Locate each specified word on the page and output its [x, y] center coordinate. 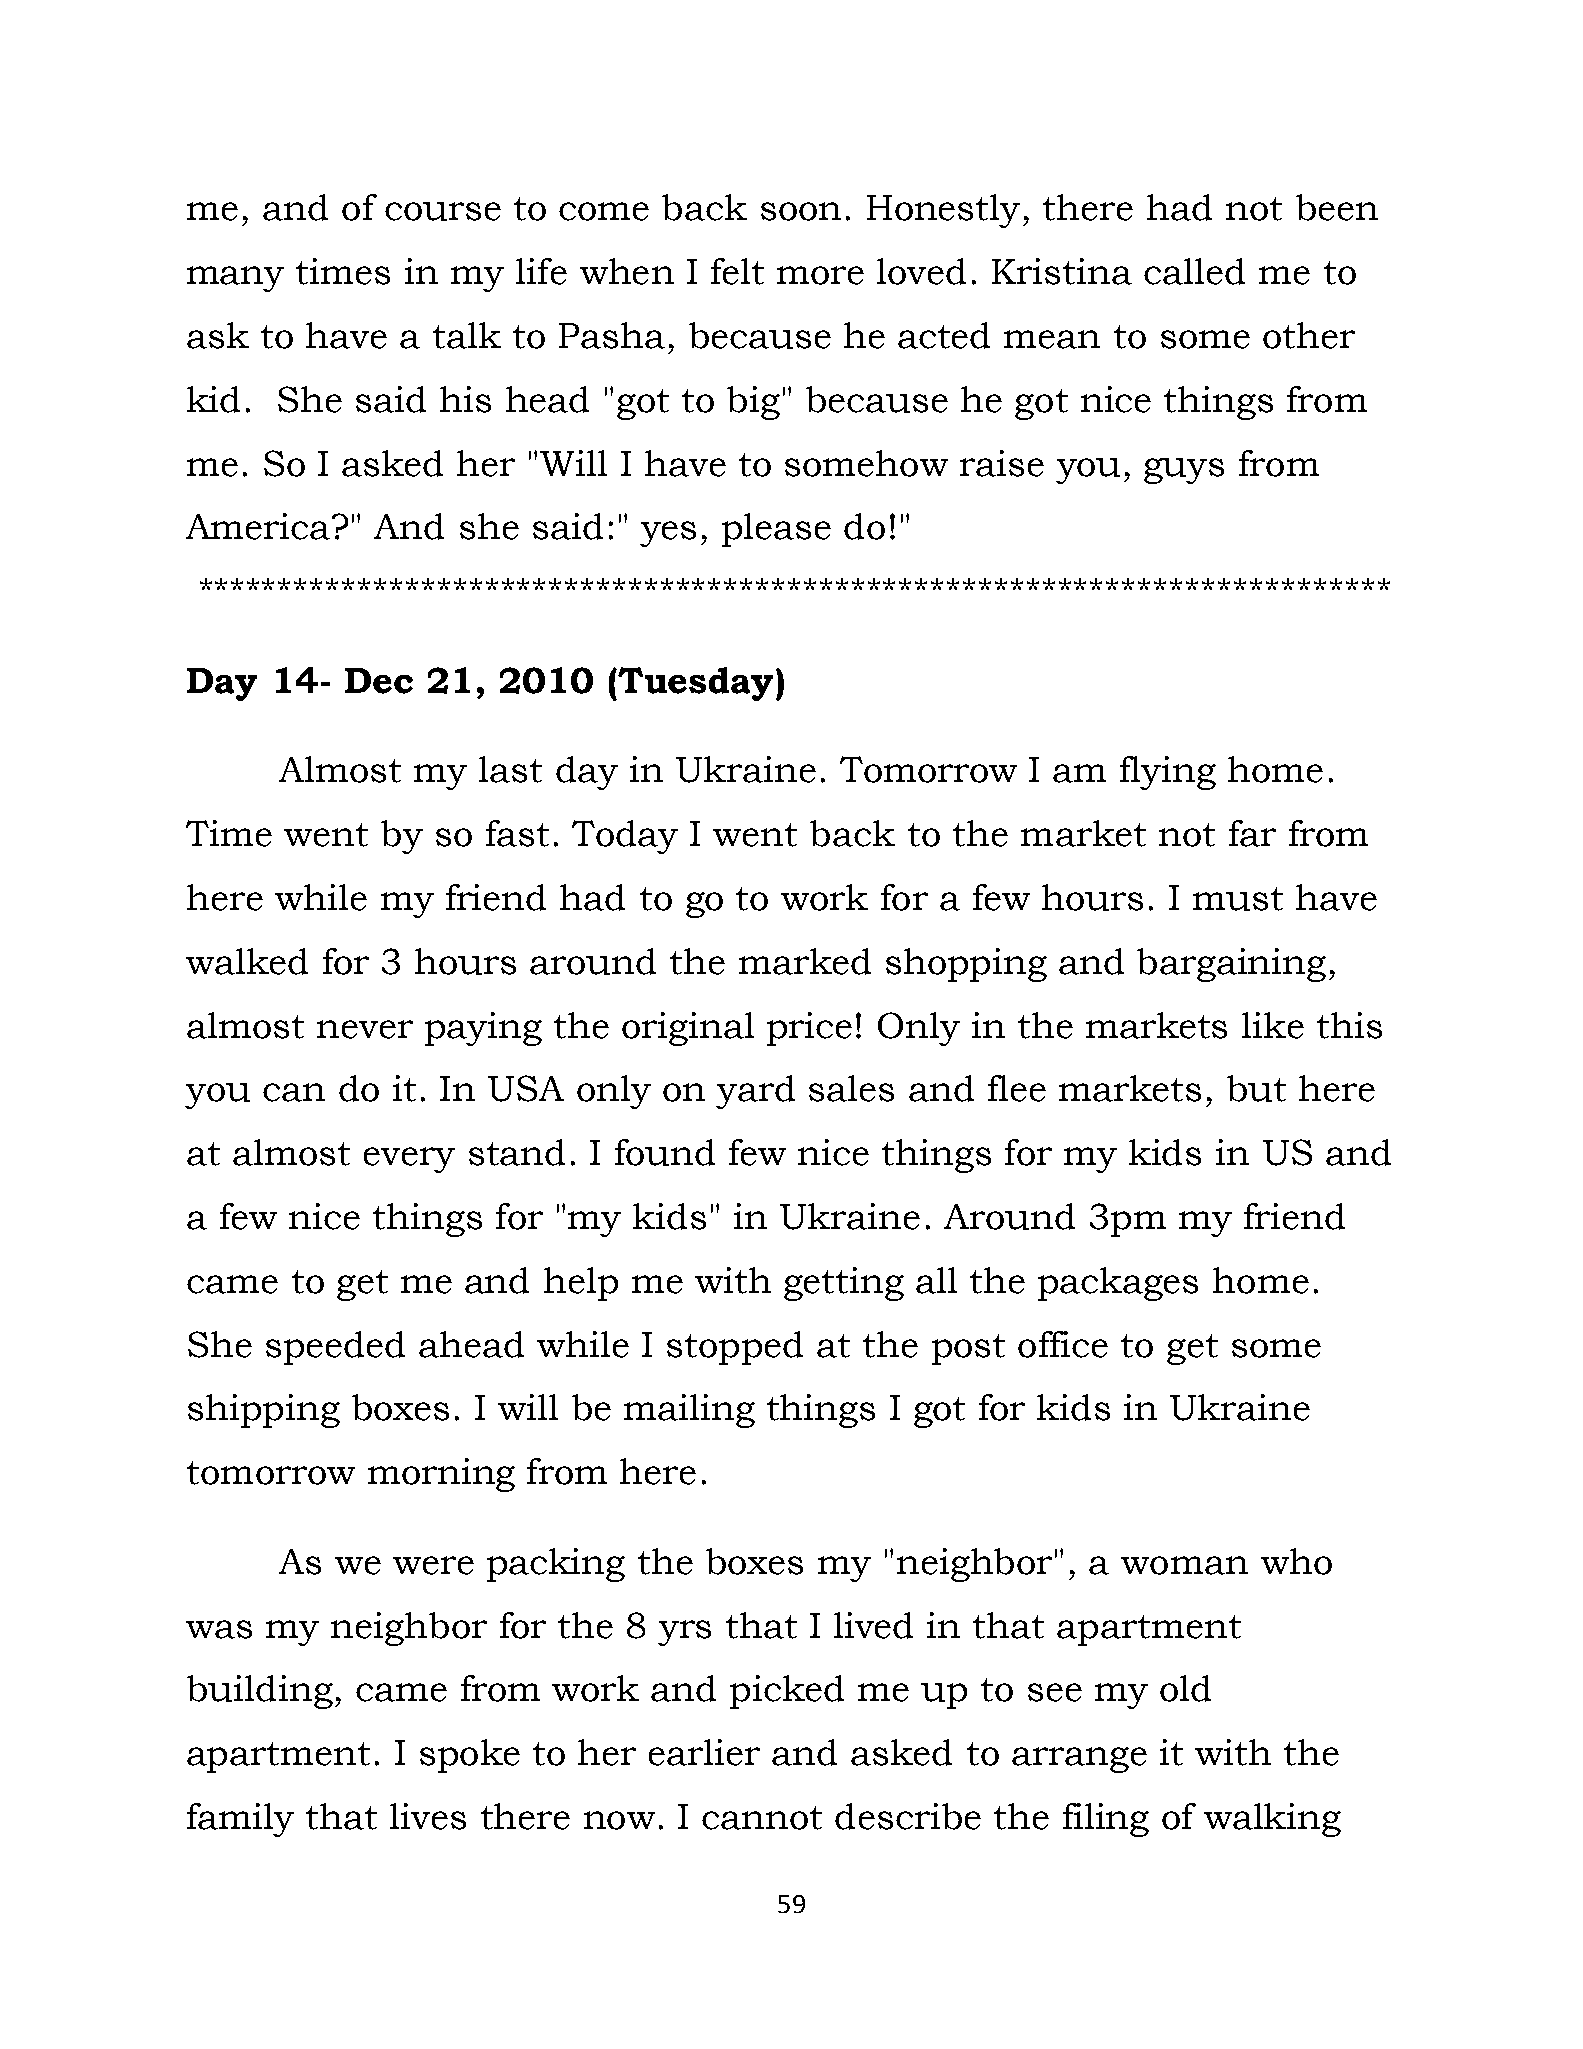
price [809, 1029]
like [1273, 1025]
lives [428, 1816]
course [443, 211]
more [820, 275]
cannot [762, 1818]
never [365, 1029]
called [1194, 271]
